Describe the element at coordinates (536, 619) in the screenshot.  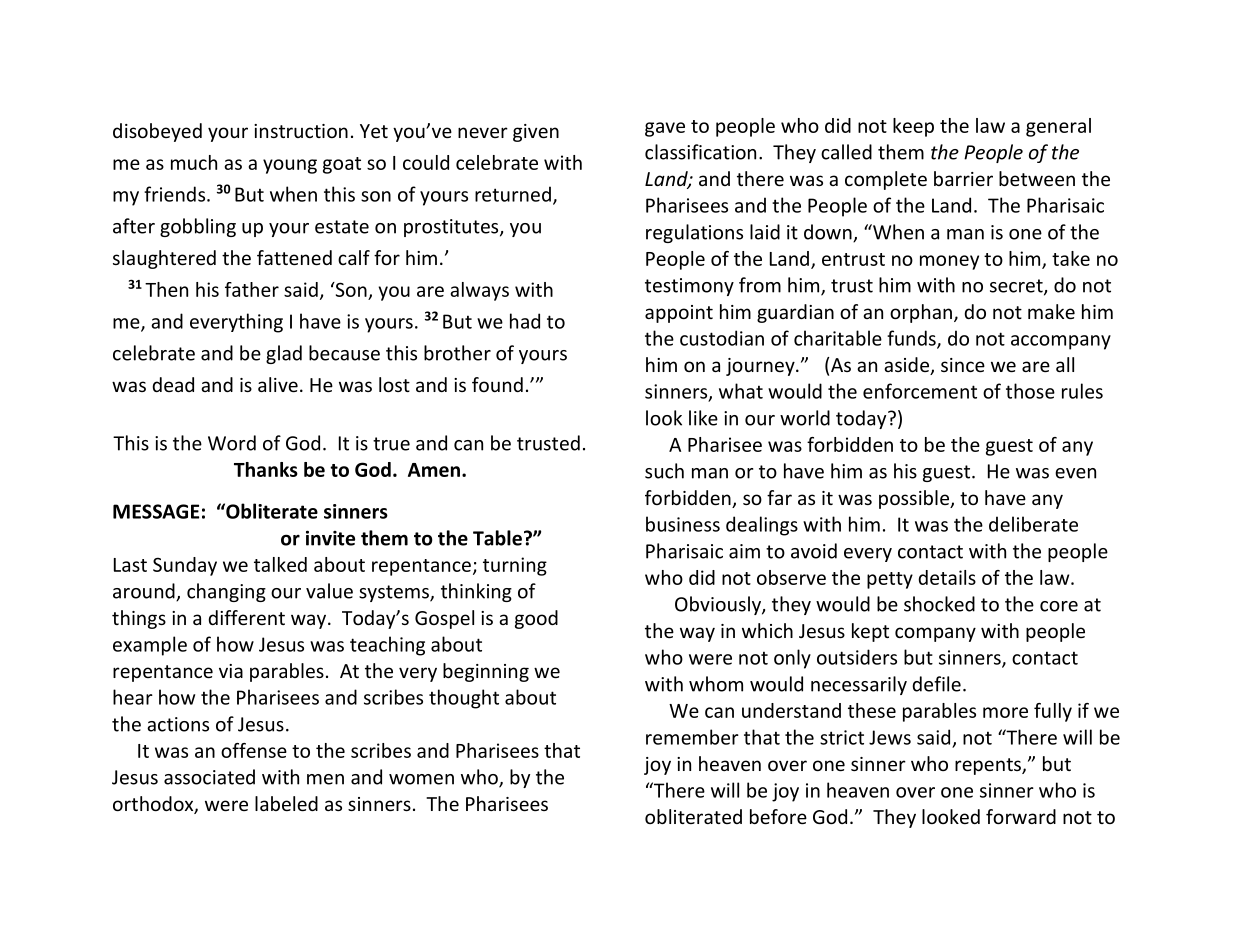
I see `good` at that location.
